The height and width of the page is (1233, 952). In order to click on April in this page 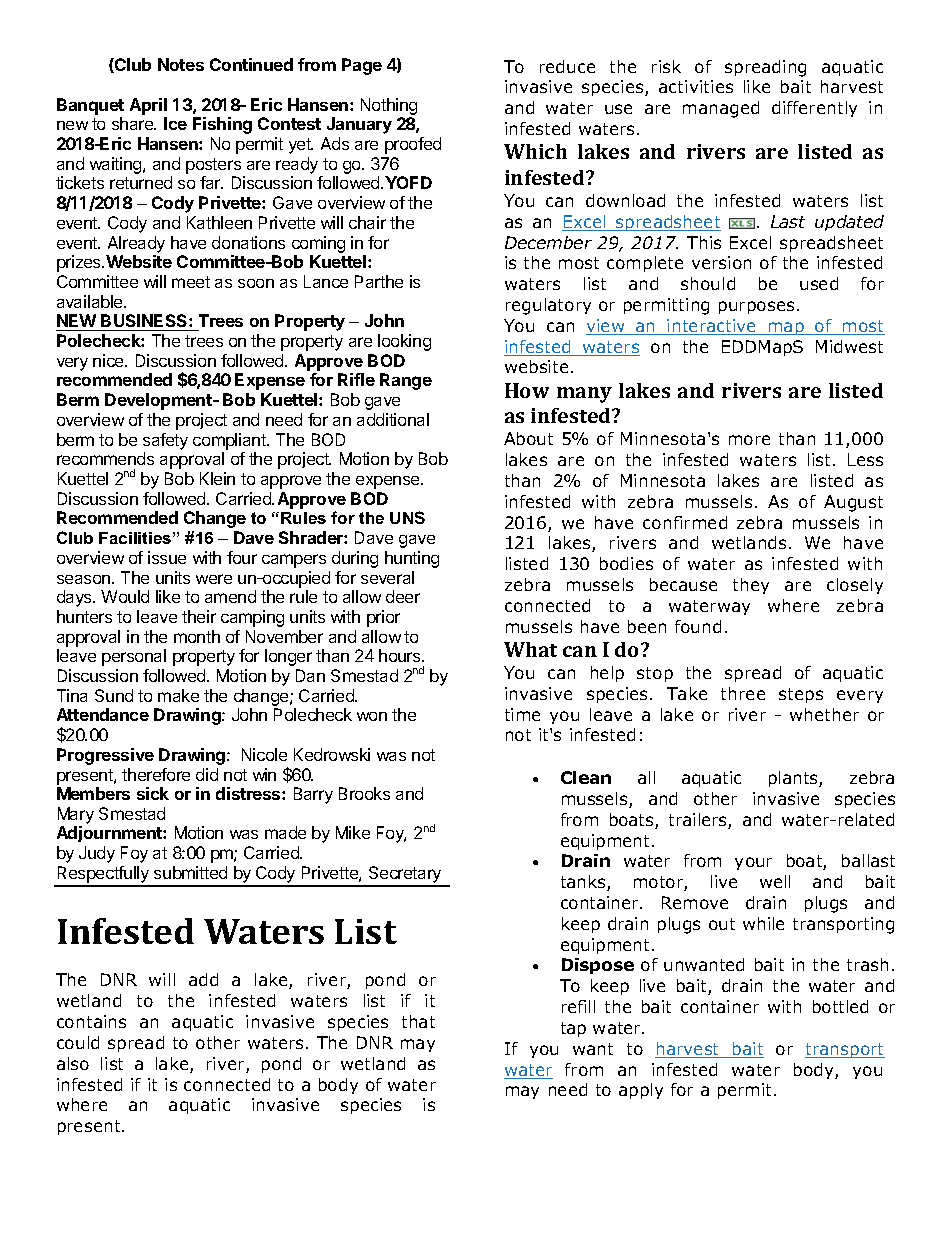, I will do `click(148, 106)`.
